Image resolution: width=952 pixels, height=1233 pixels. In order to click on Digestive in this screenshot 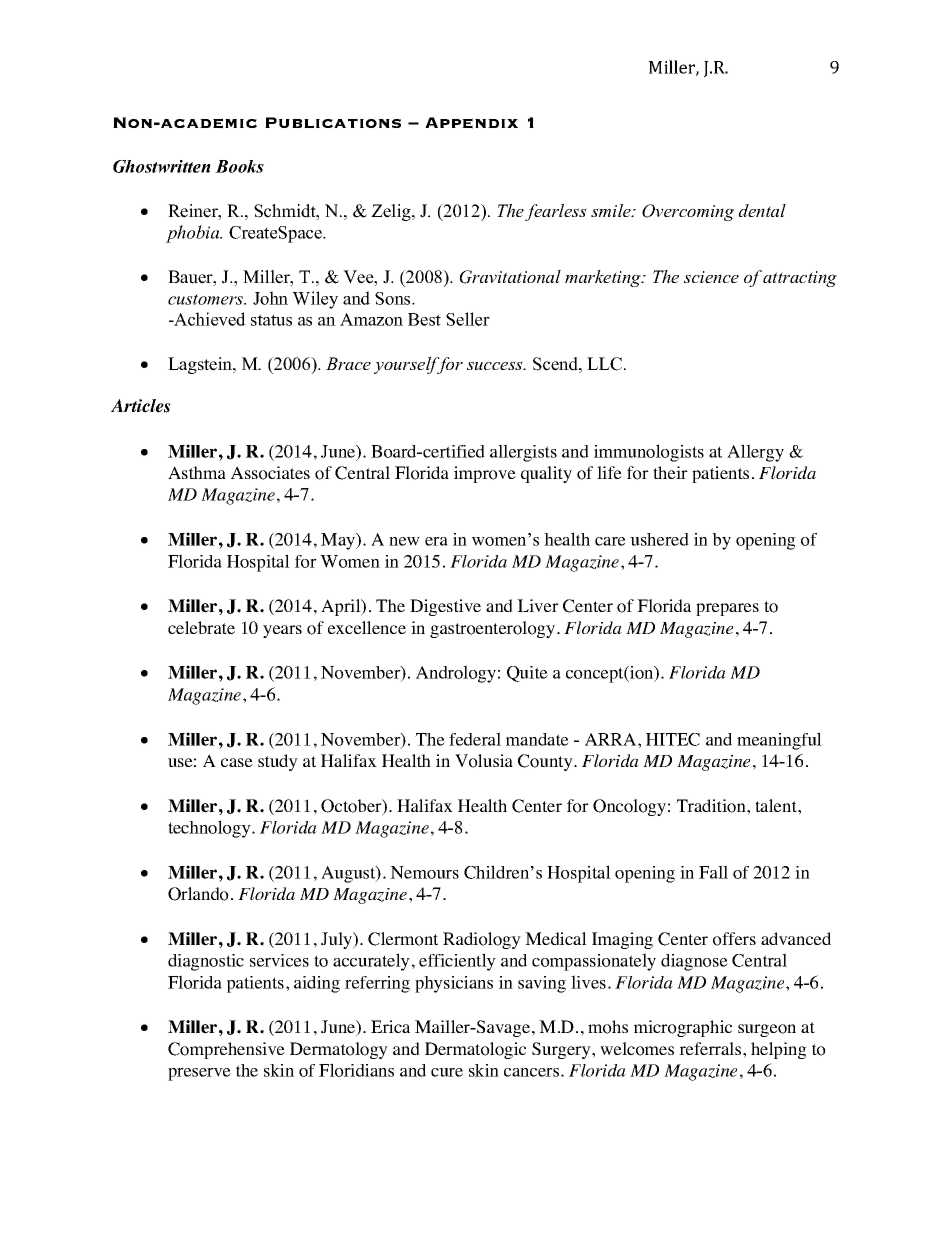, I will do `click(445, 607)`.
